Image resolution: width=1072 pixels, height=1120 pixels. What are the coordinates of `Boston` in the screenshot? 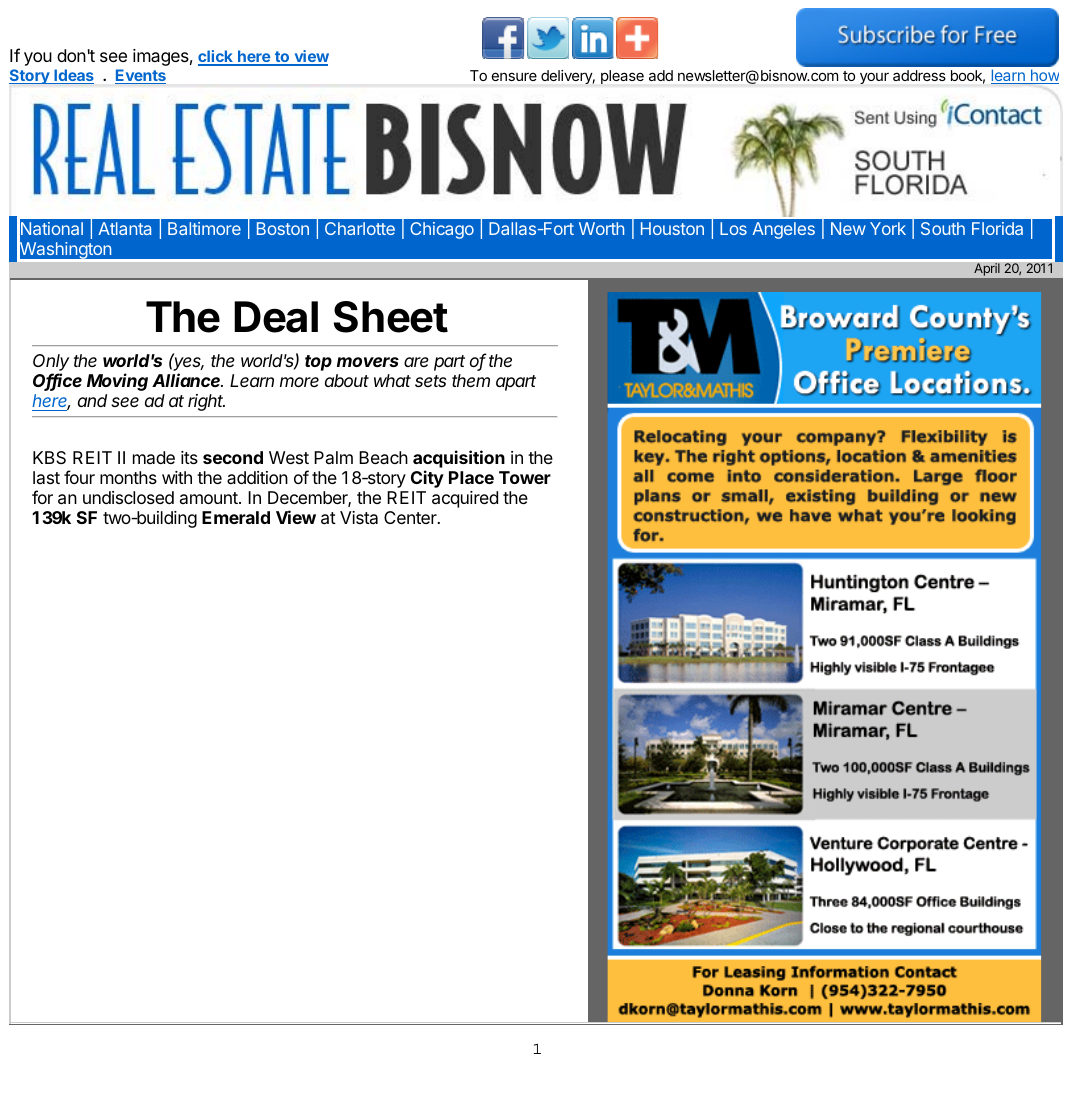 It's located at (283, 228).
